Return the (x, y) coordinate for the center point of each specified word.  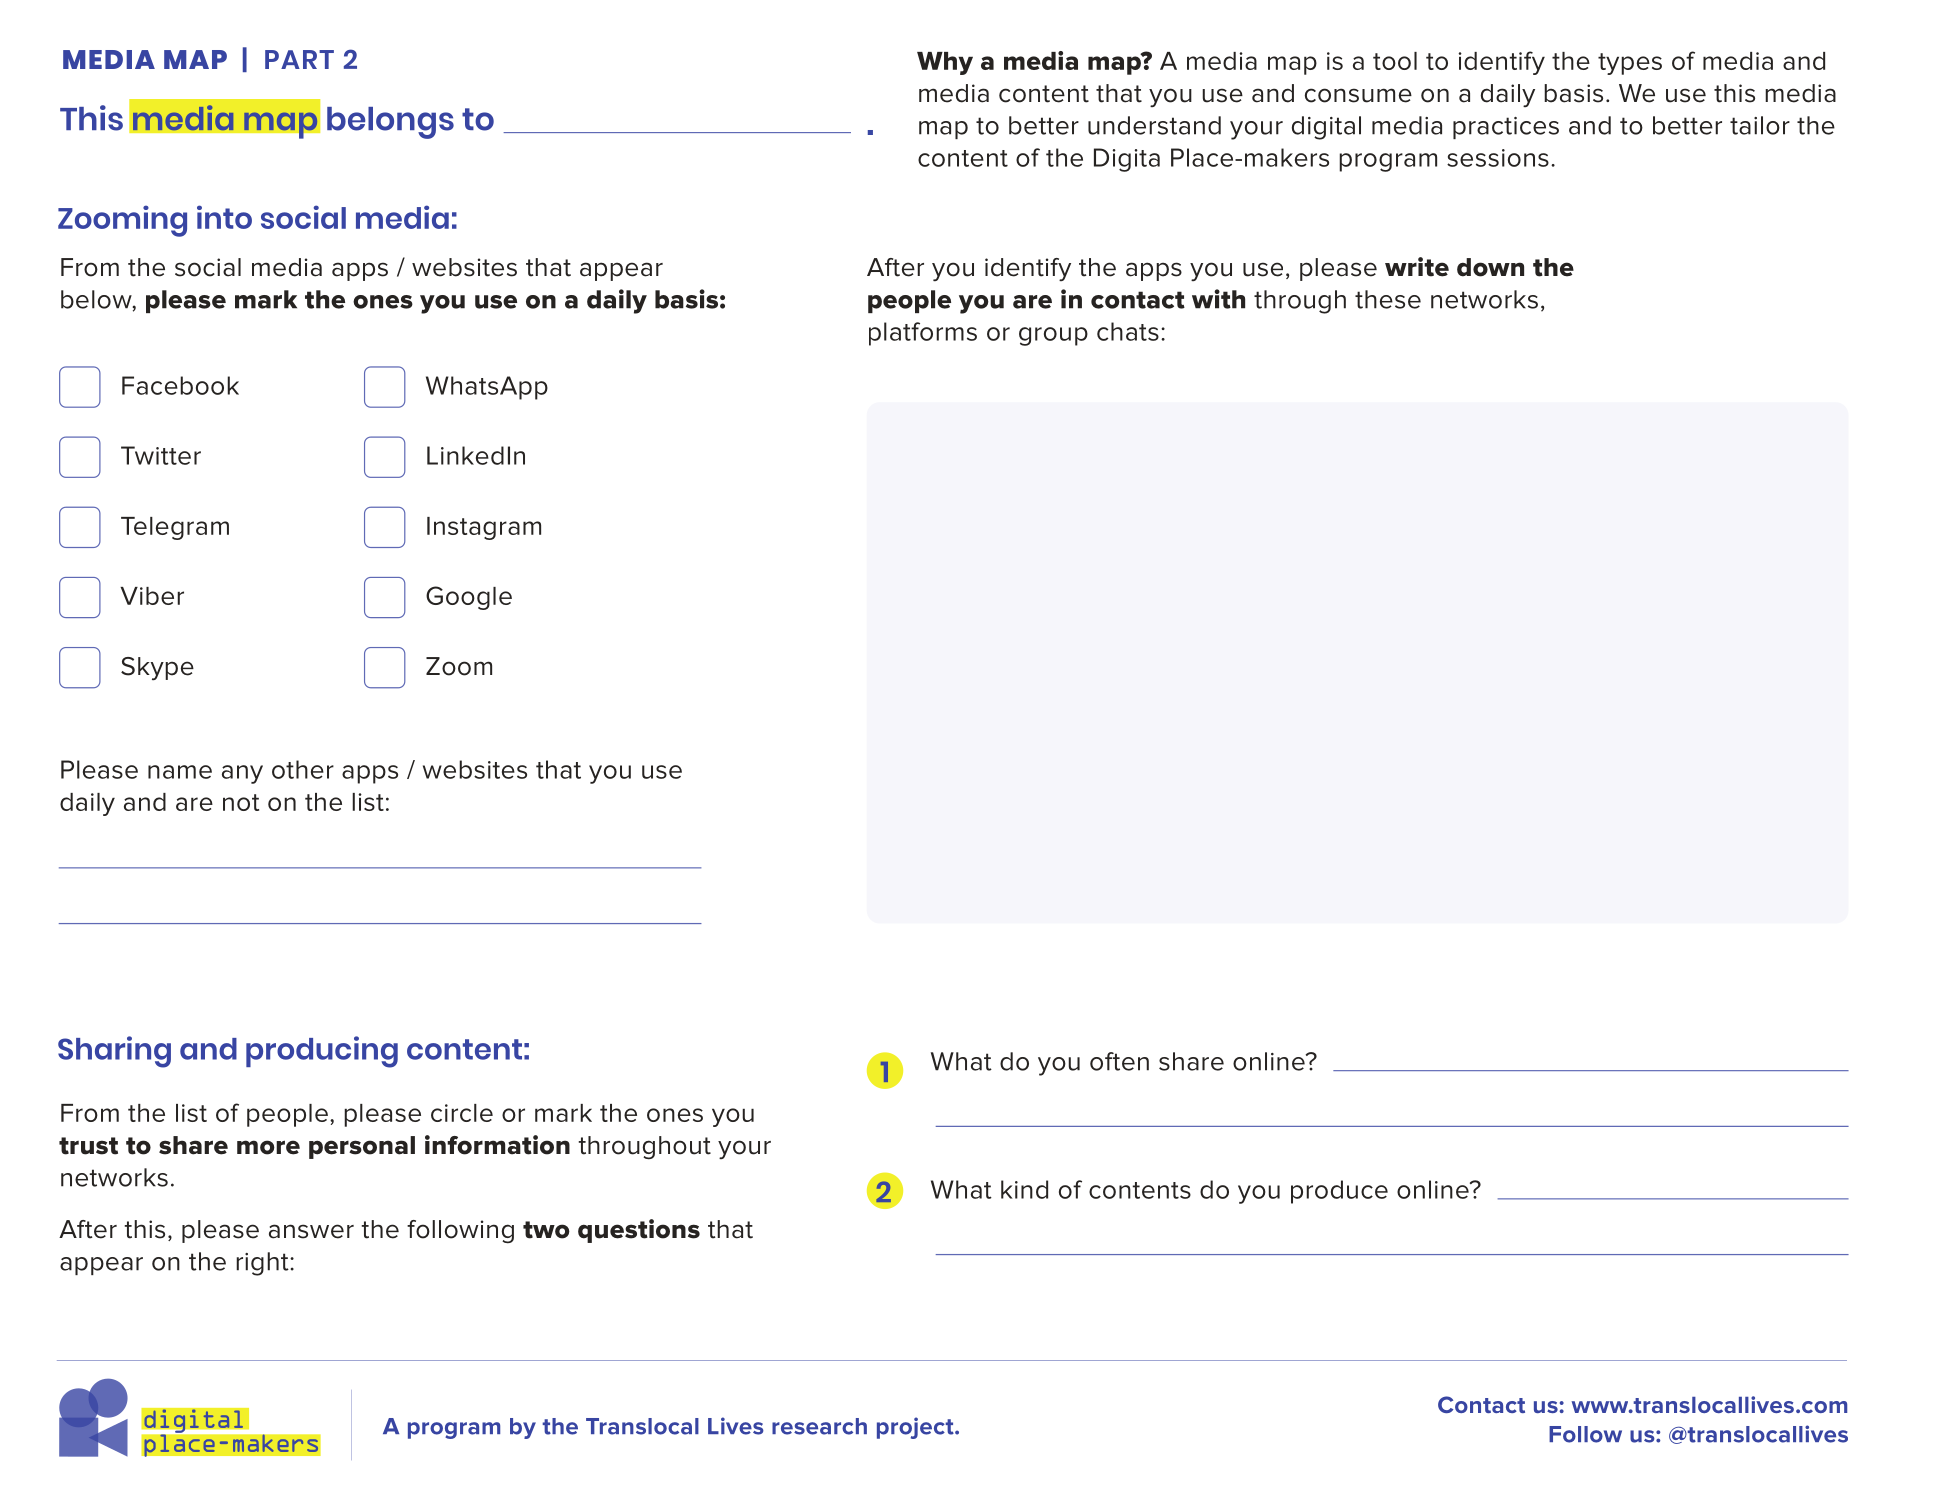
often (1119, 1061)
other (303, 769)
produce (1339, 1192)
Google (469, 598)
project (916, 1428)
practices (1506, 128)
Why (945, 63)
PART (299, 59)
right (263, 1264)
